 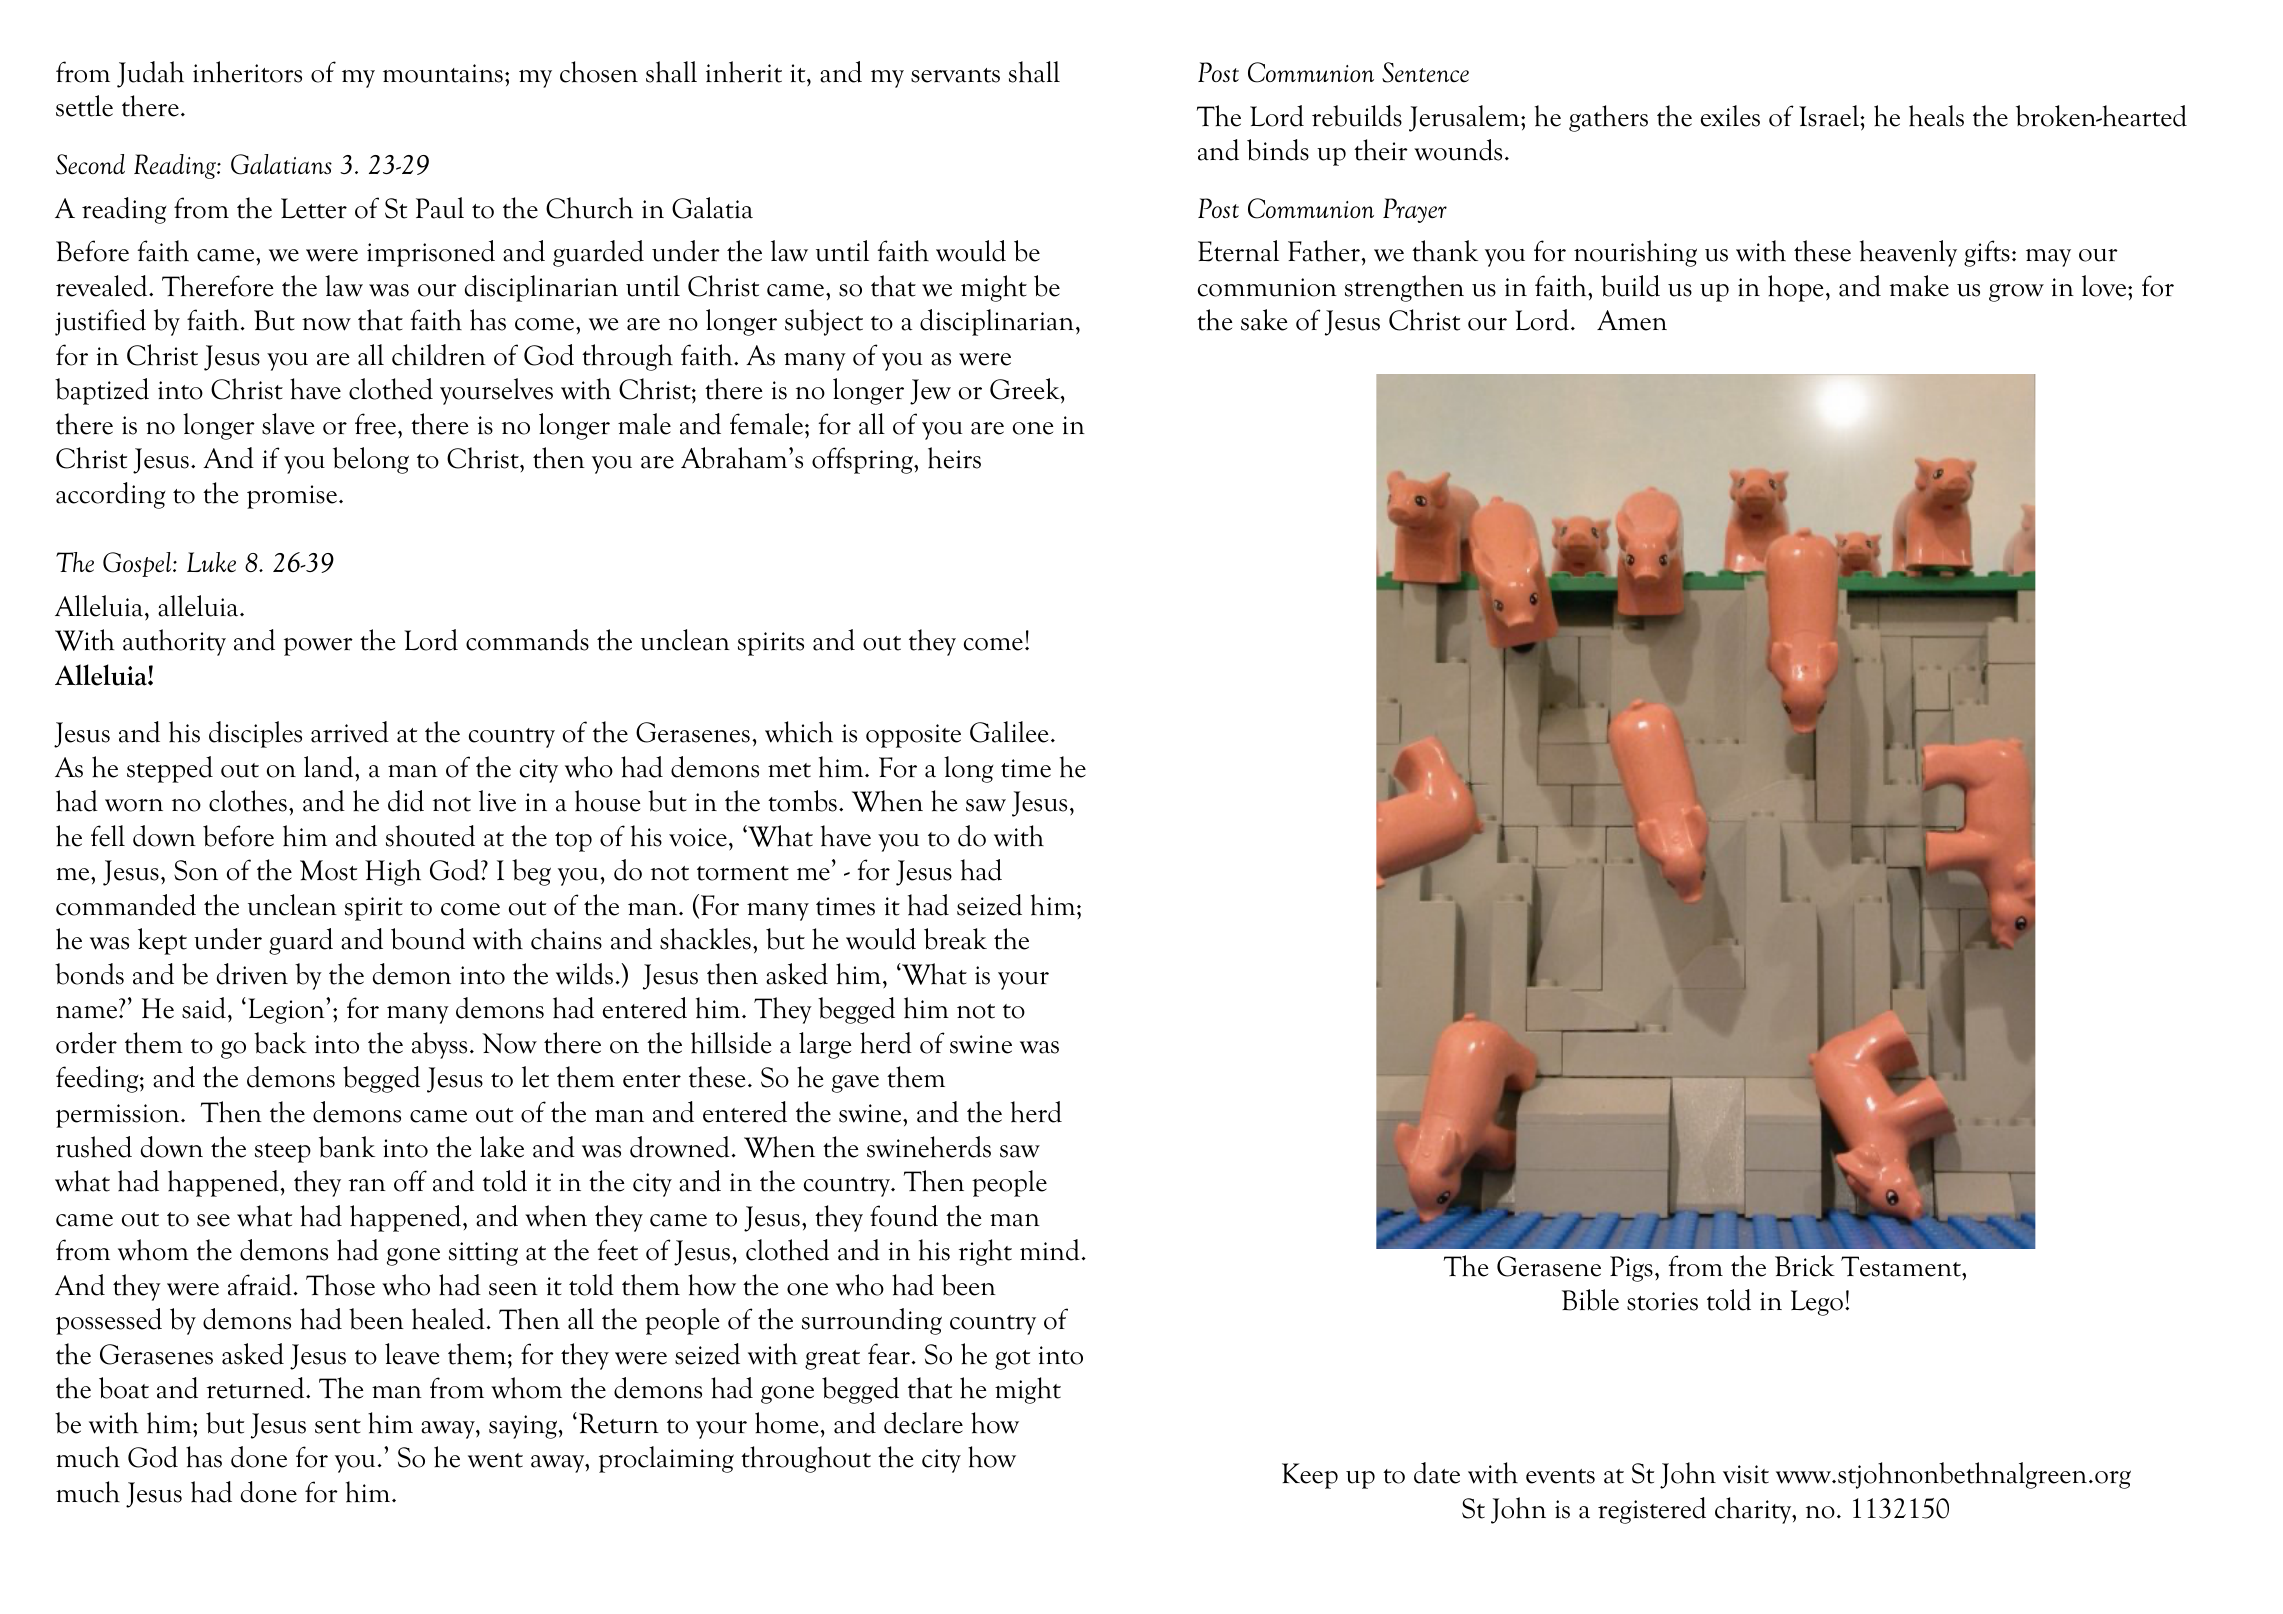 What do you see at coordinates (428, 939) in the image?
I see `bound` at bounding box center [428, 939].
